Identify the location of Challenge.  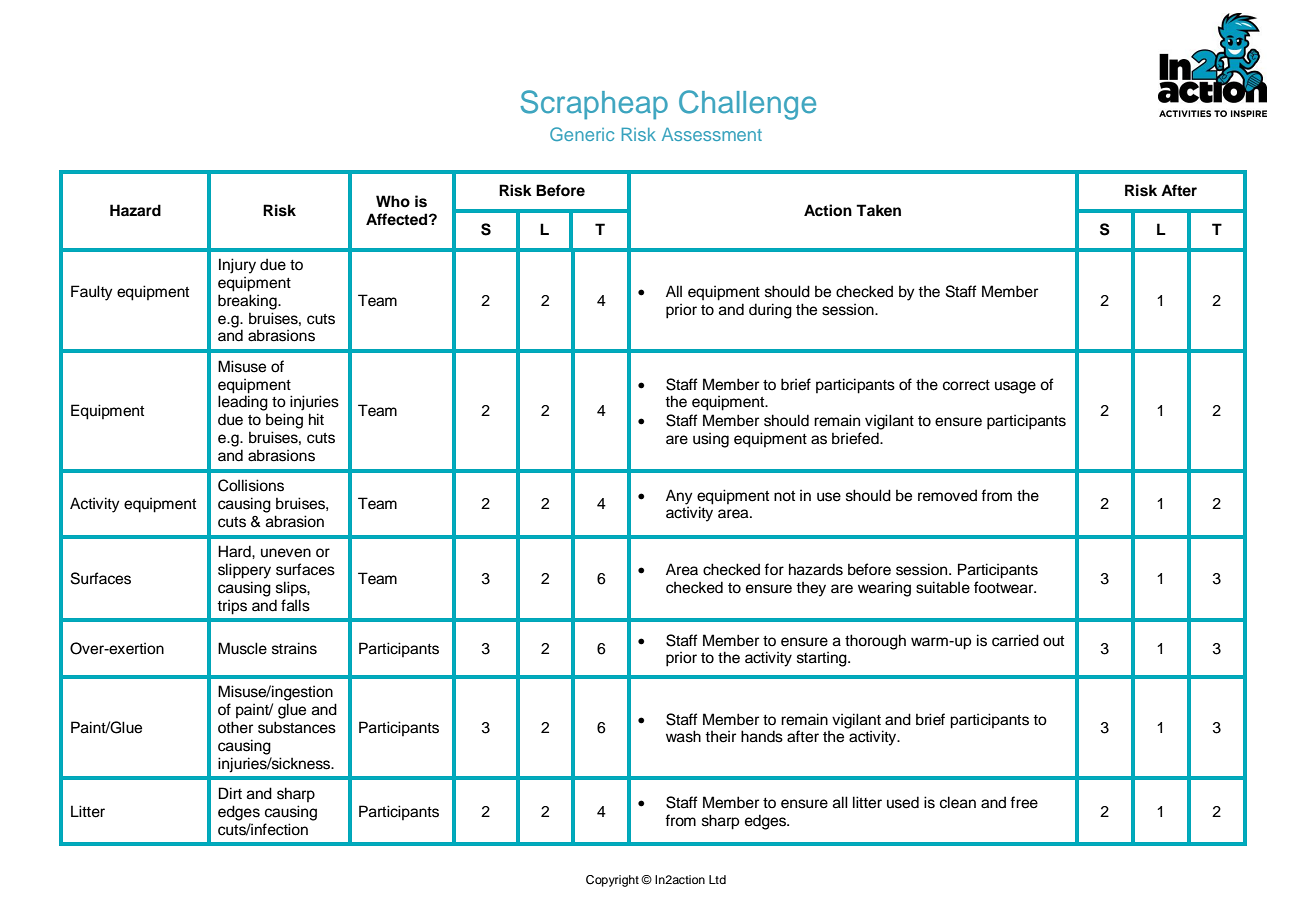
(747, 105).
